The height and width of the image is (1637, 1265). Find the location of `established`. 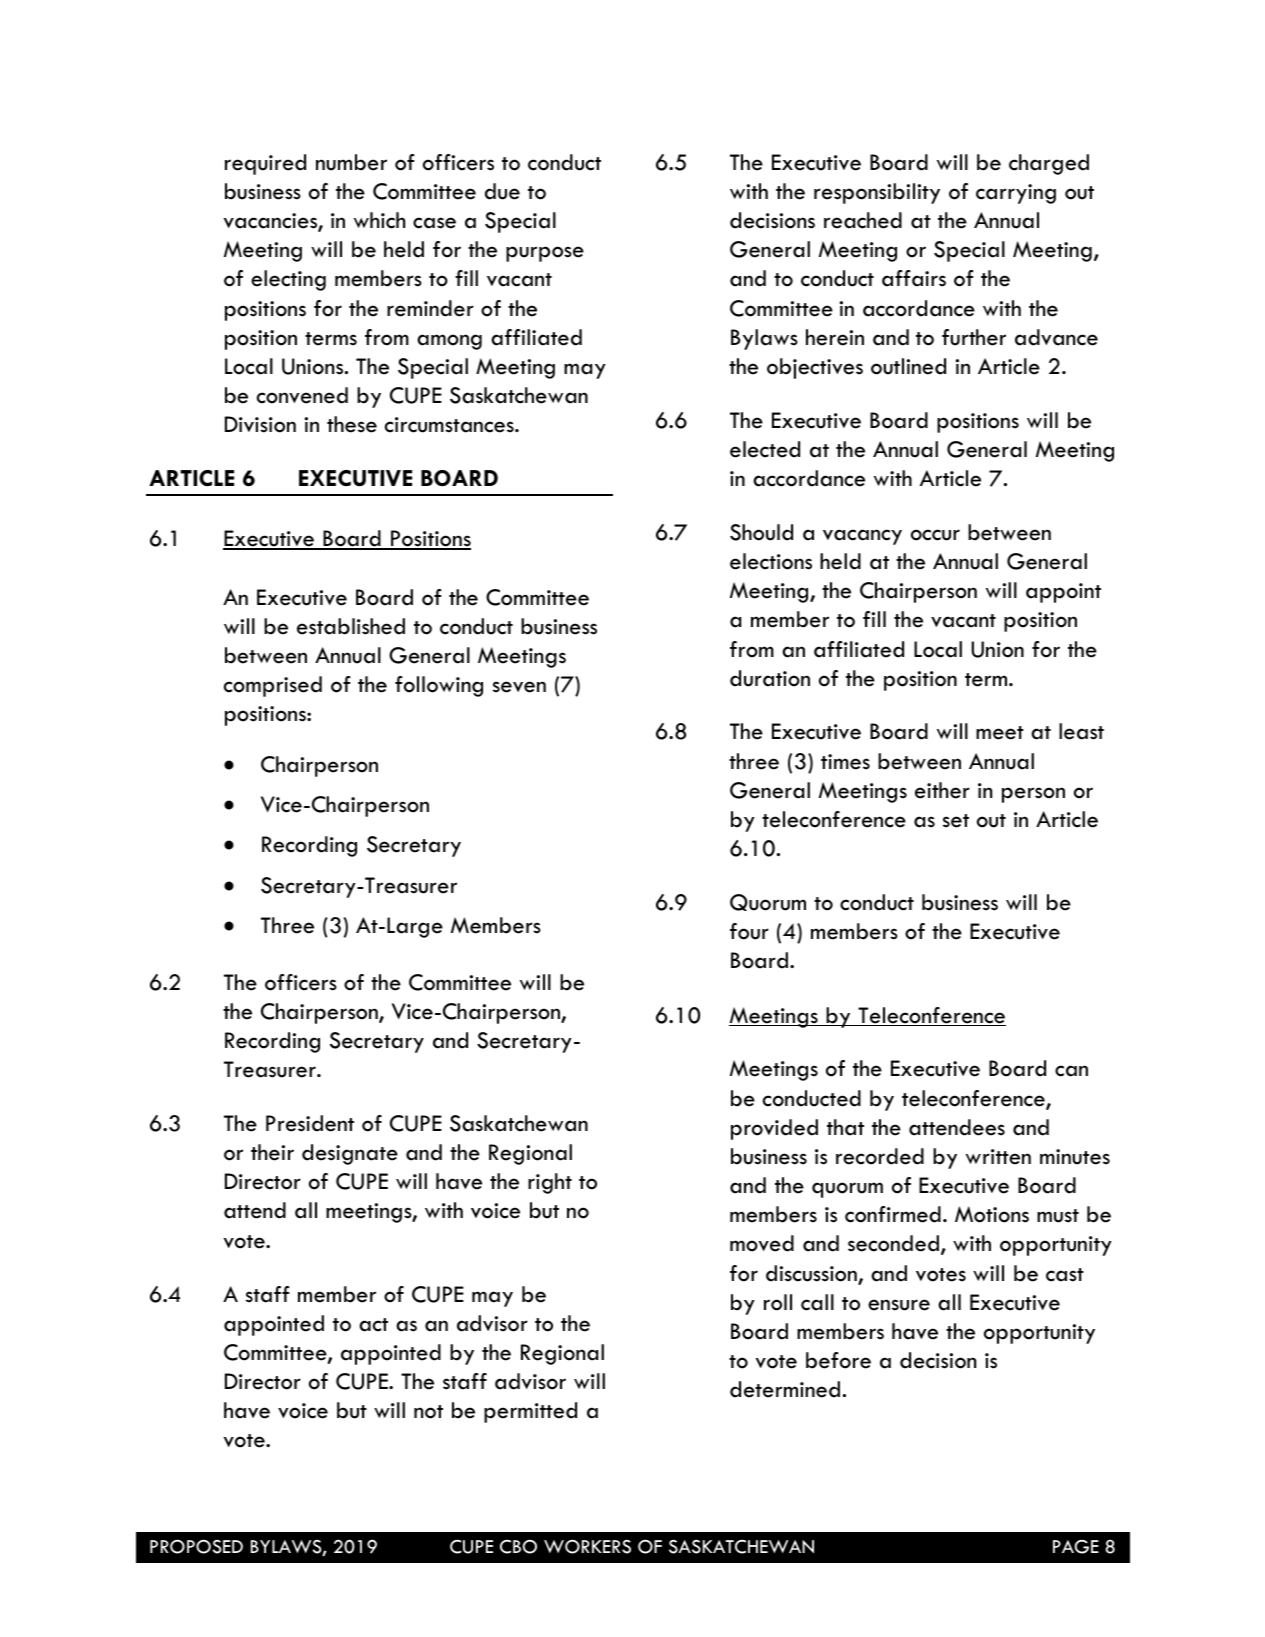

established is located at coordinates (351, 626).
